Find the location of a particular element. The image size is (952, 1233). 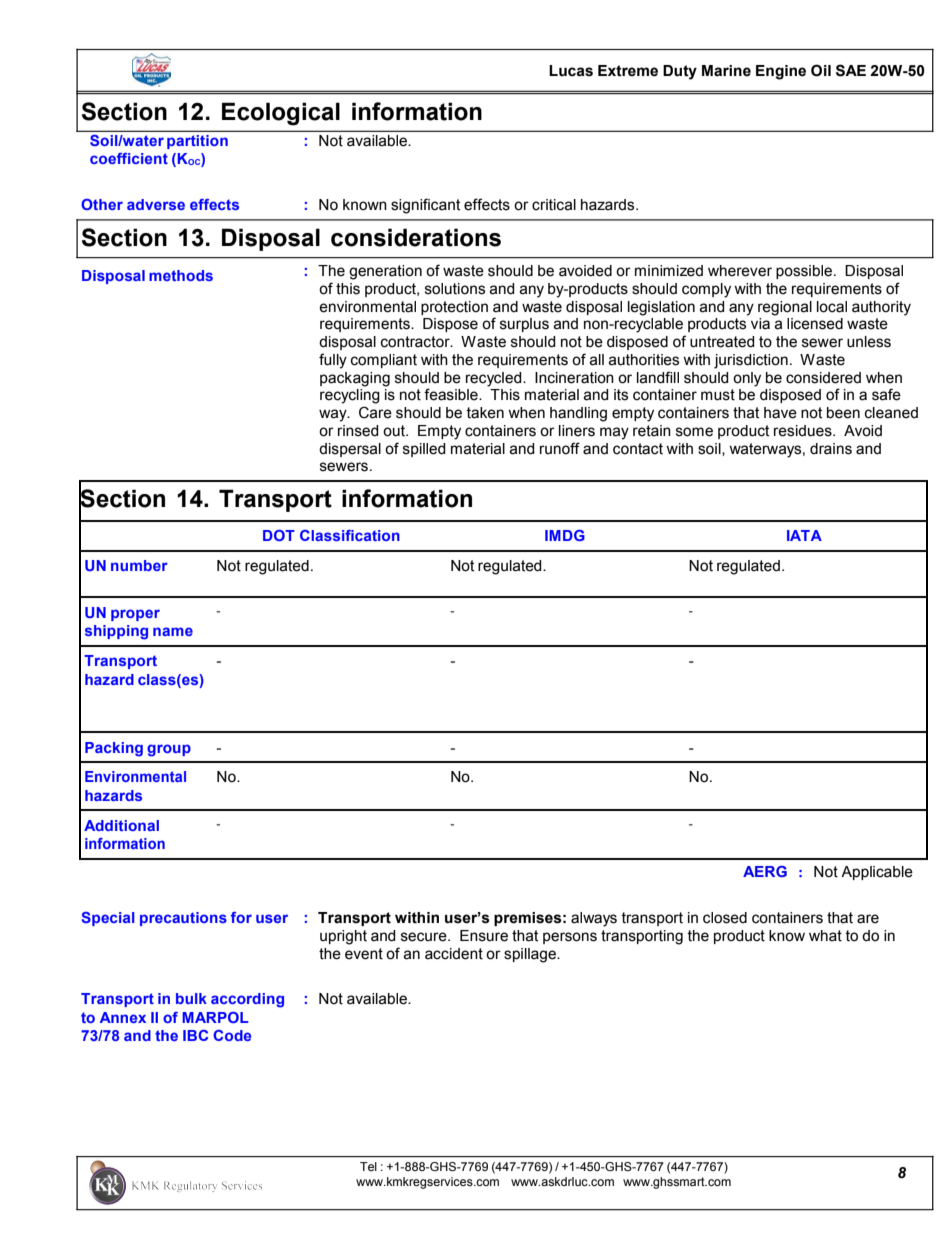

IBC is located at coordinates (195, 1035).
